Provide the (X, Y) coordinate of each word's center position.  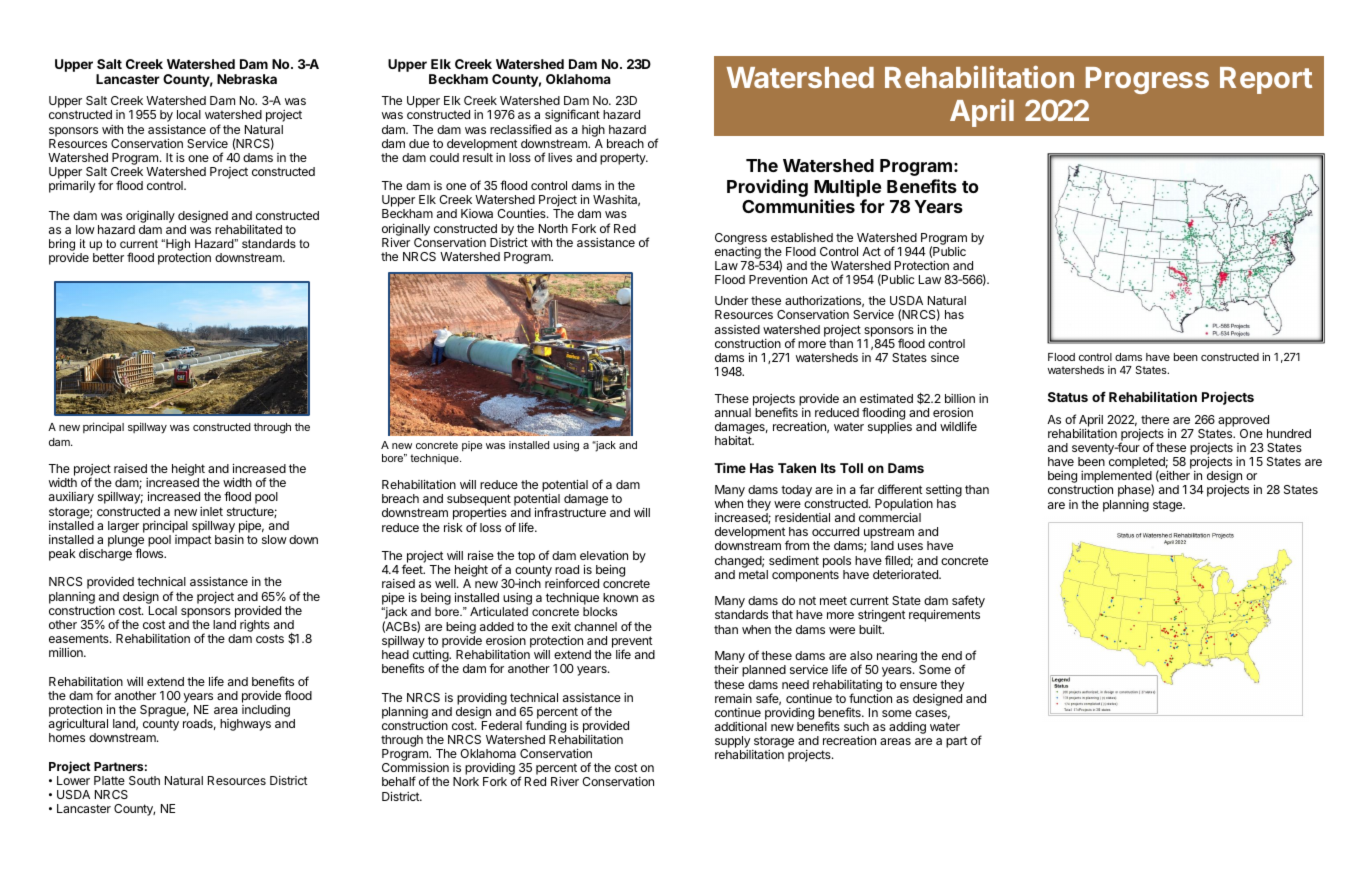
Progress (1147, 80)
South (144, 780)
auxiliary (71, 498)
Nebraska (247, 79)
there (1155, 419)
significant (572, 115)
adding (907, 728)
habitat (734, 440)
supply (733, 743)
